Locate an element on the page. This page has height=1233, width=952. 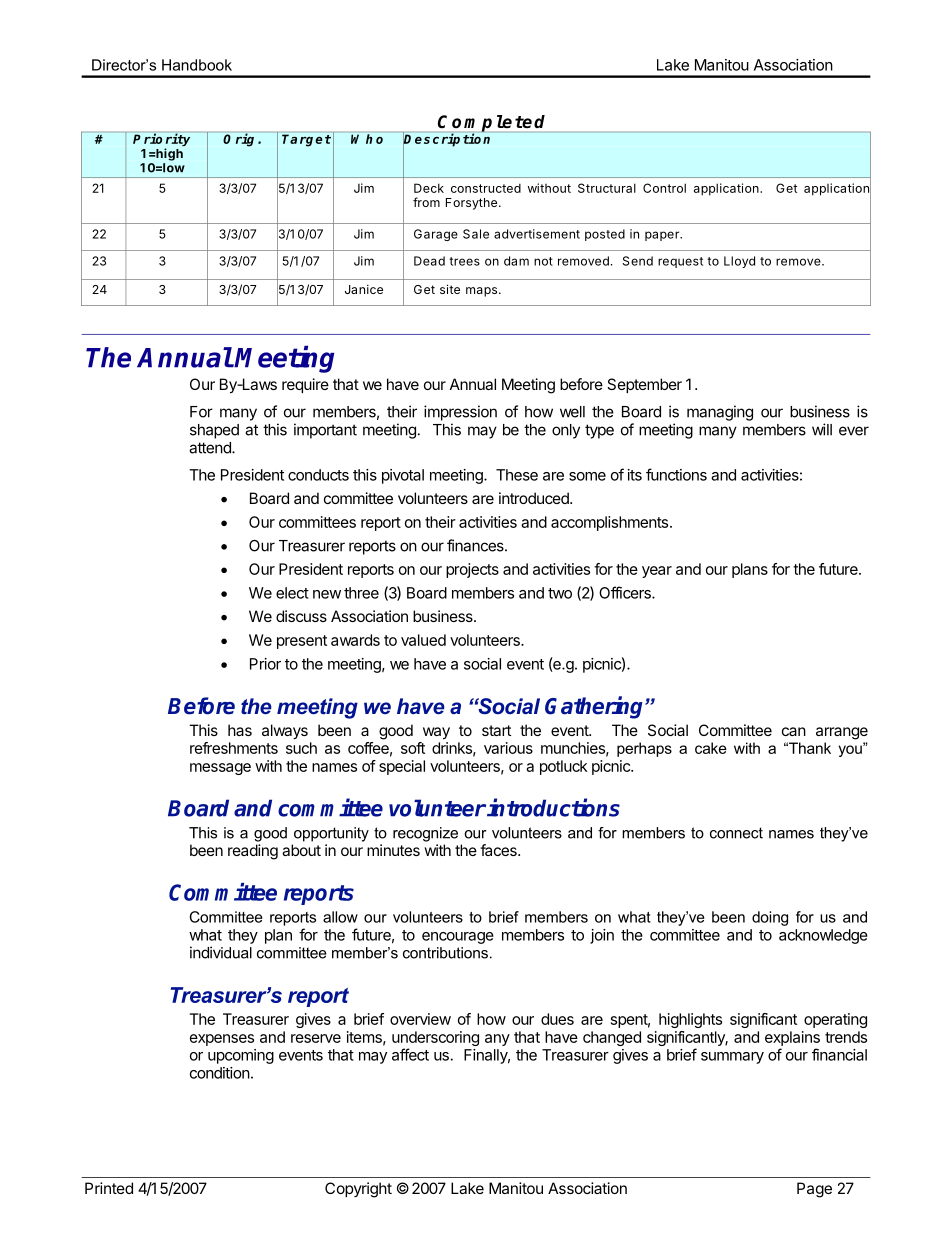
message is located at coordinates (220, 769).
